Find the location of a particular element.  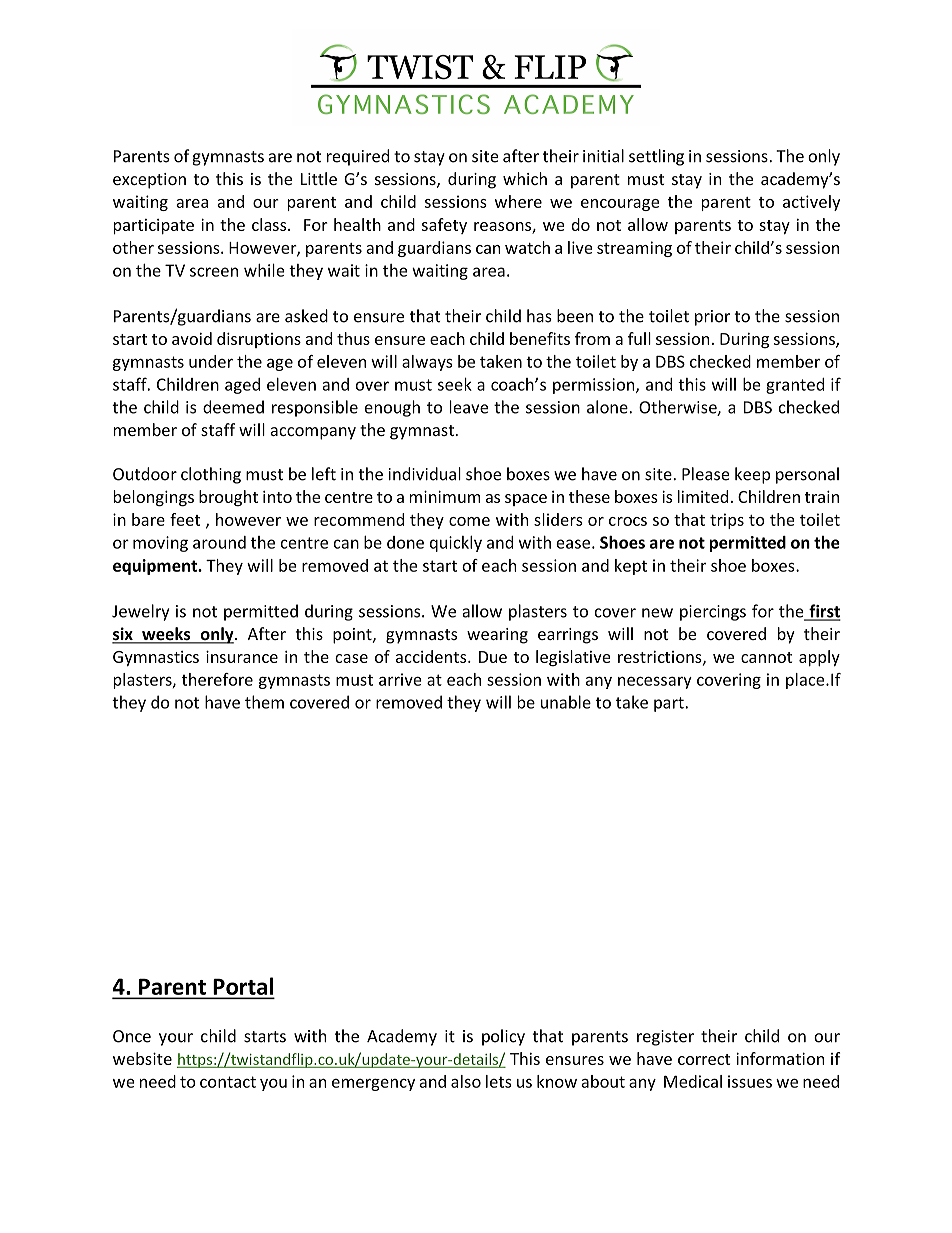

trips is located at coordinates (727, 521).
